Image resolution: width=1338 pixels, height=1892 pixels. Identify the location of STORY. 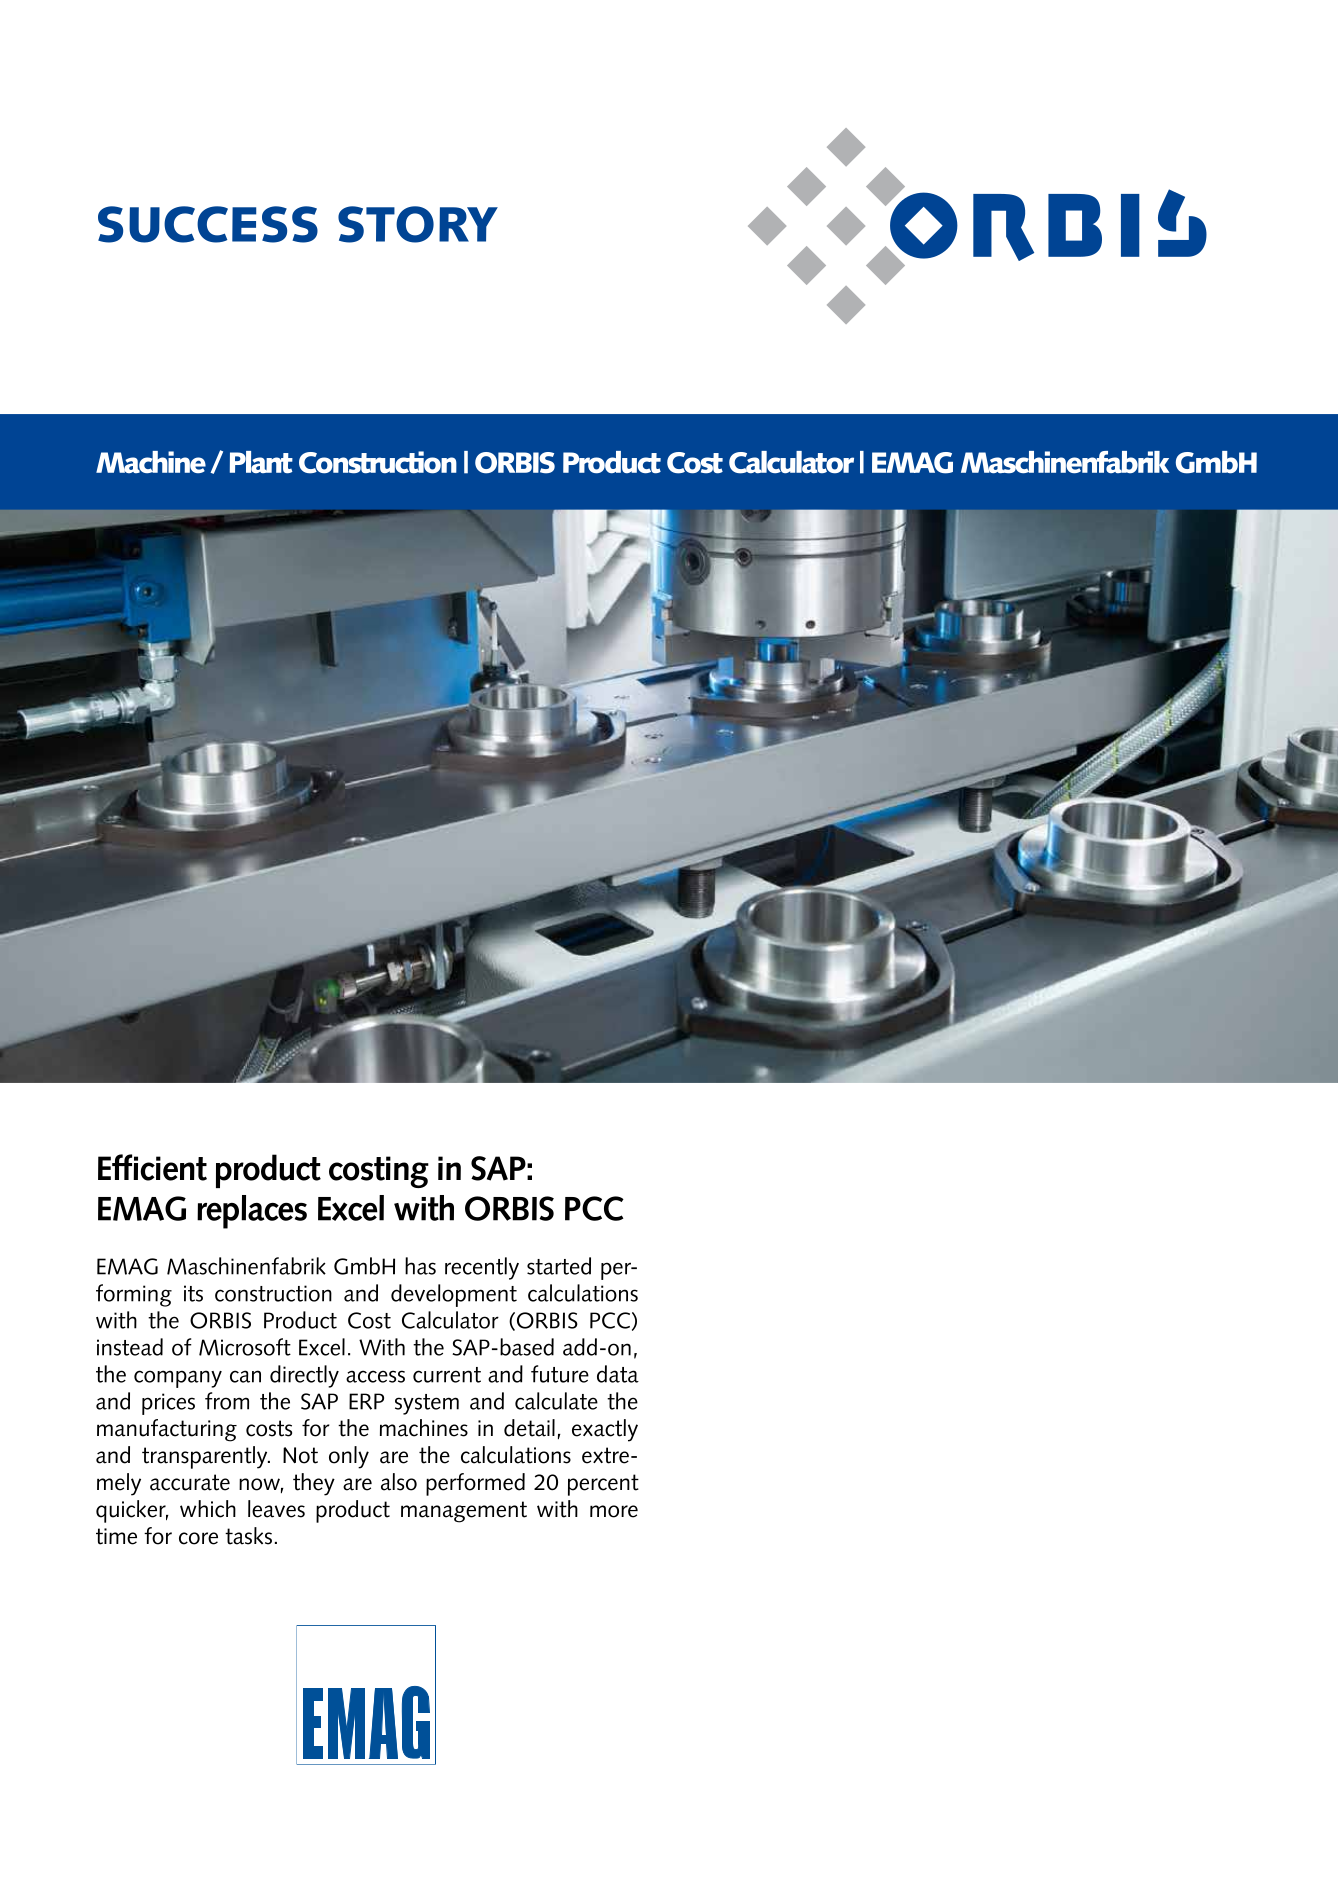
(418, 224).
